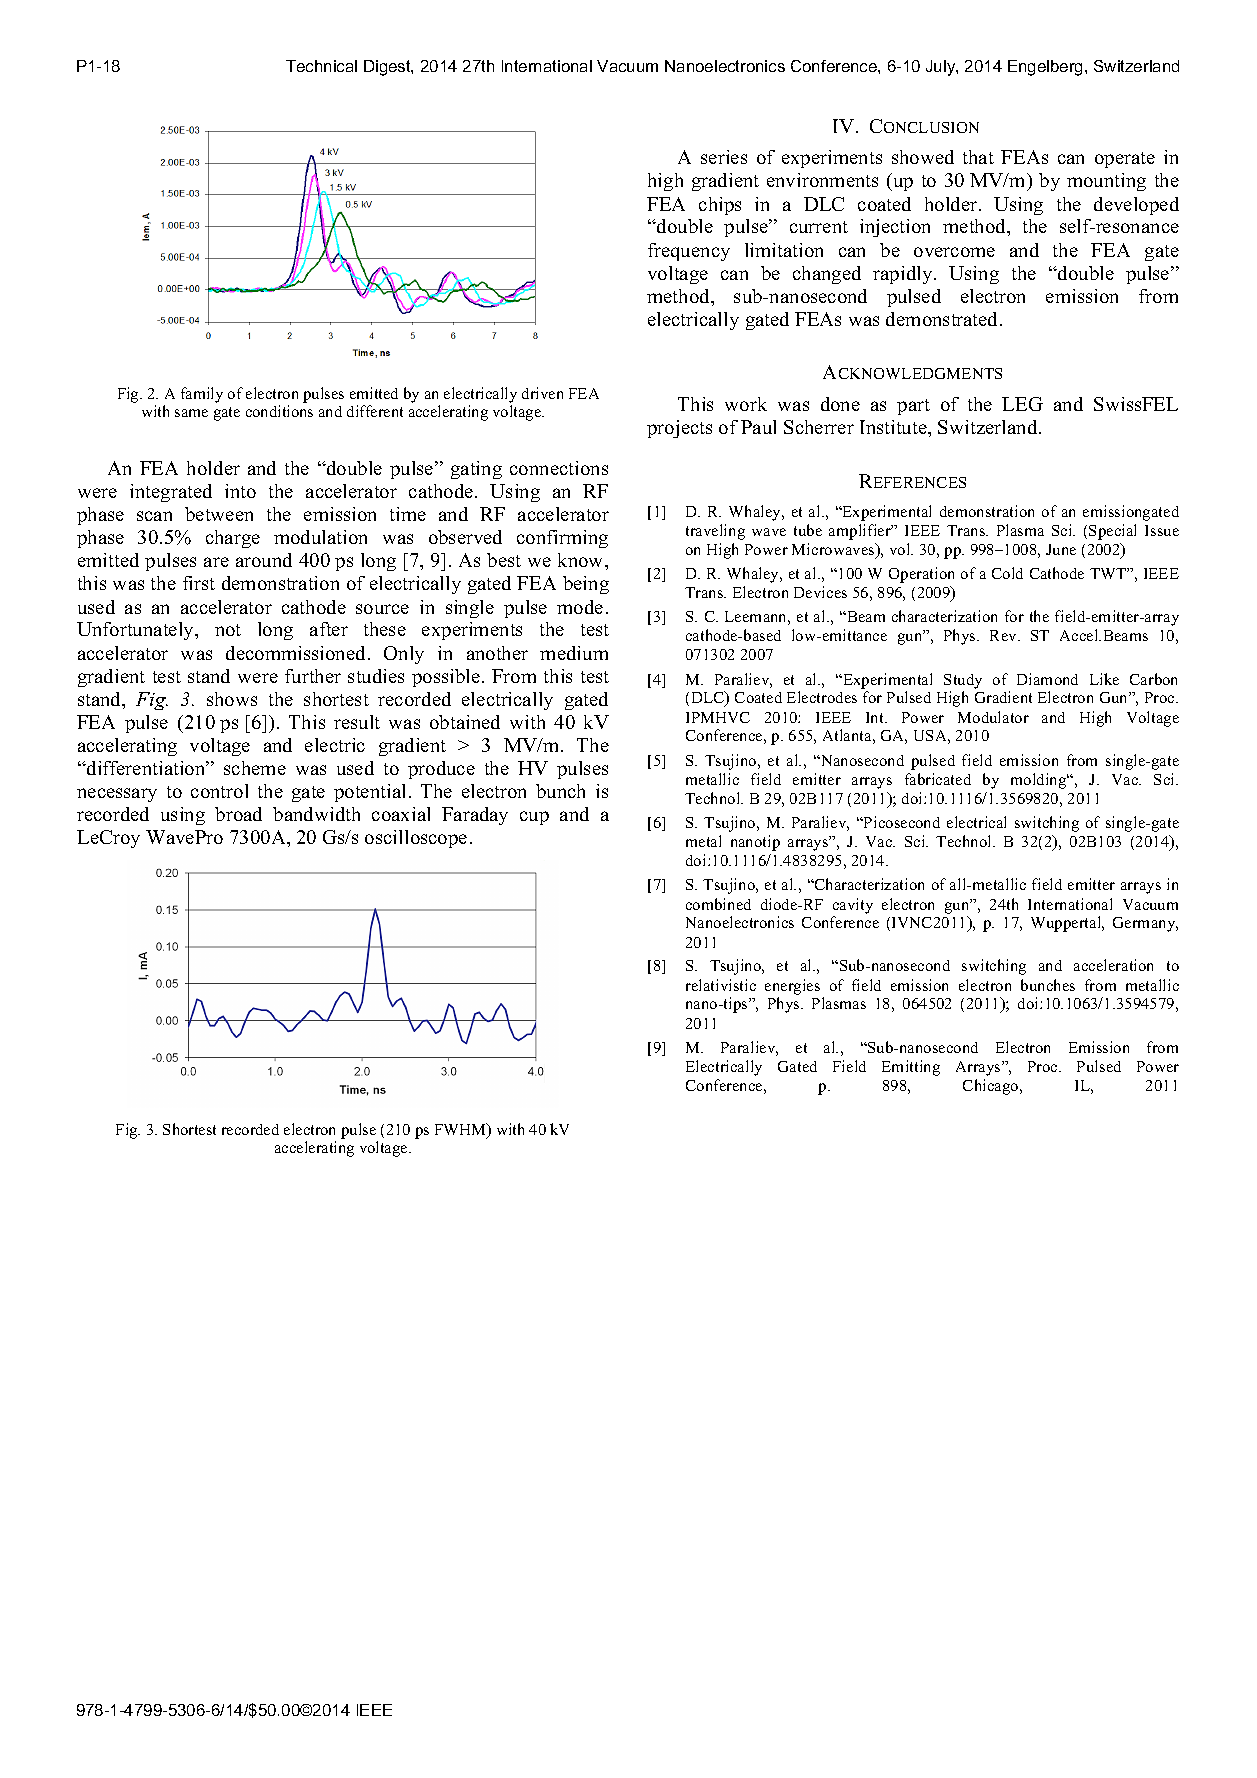 The height and width of the screenshot is (1778, 1257). Describe the element at coordinates (321, 66) in the screenshot. I see `Technical` at that location.
